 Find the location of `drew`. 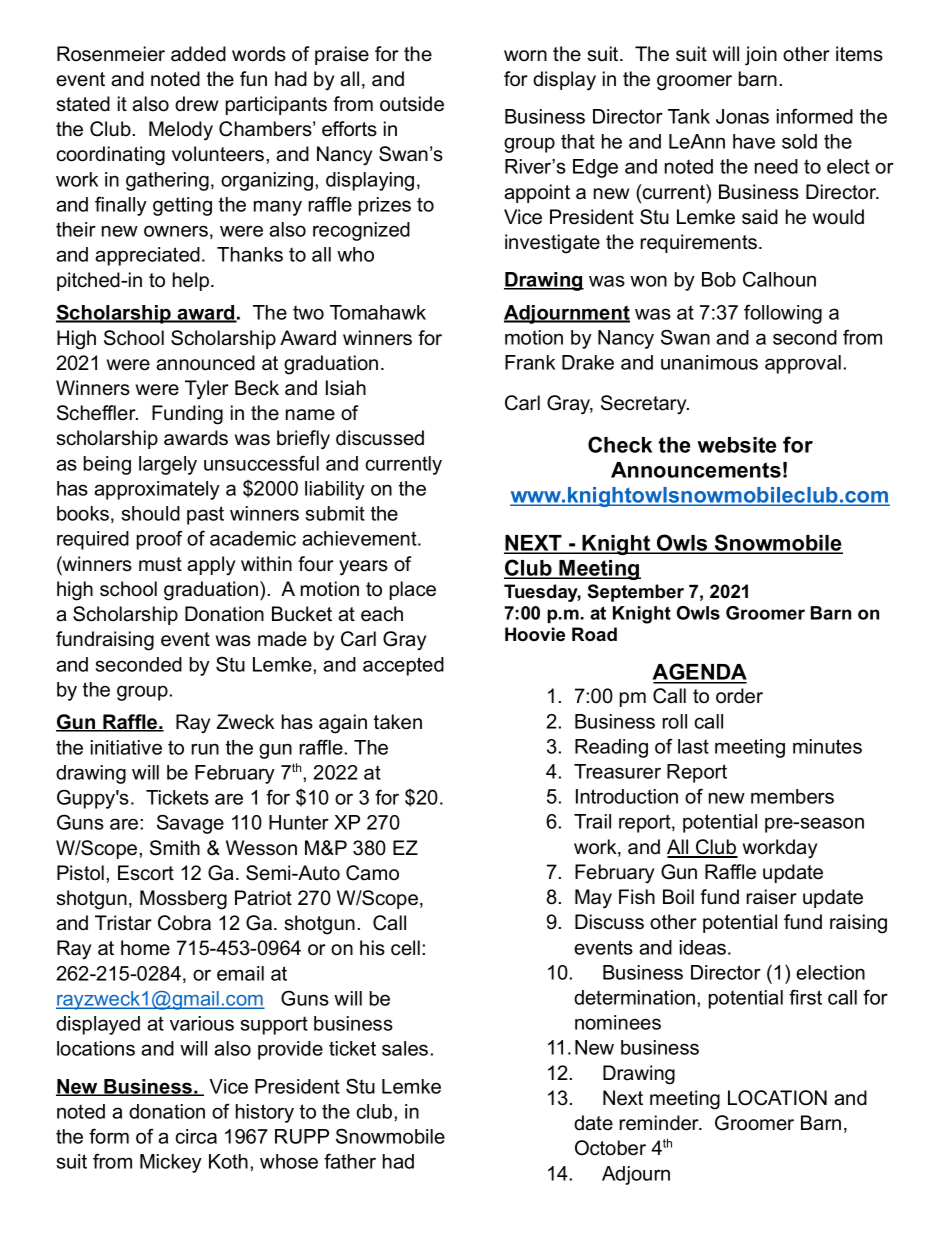

drew is located at coordinates (196, 104).
